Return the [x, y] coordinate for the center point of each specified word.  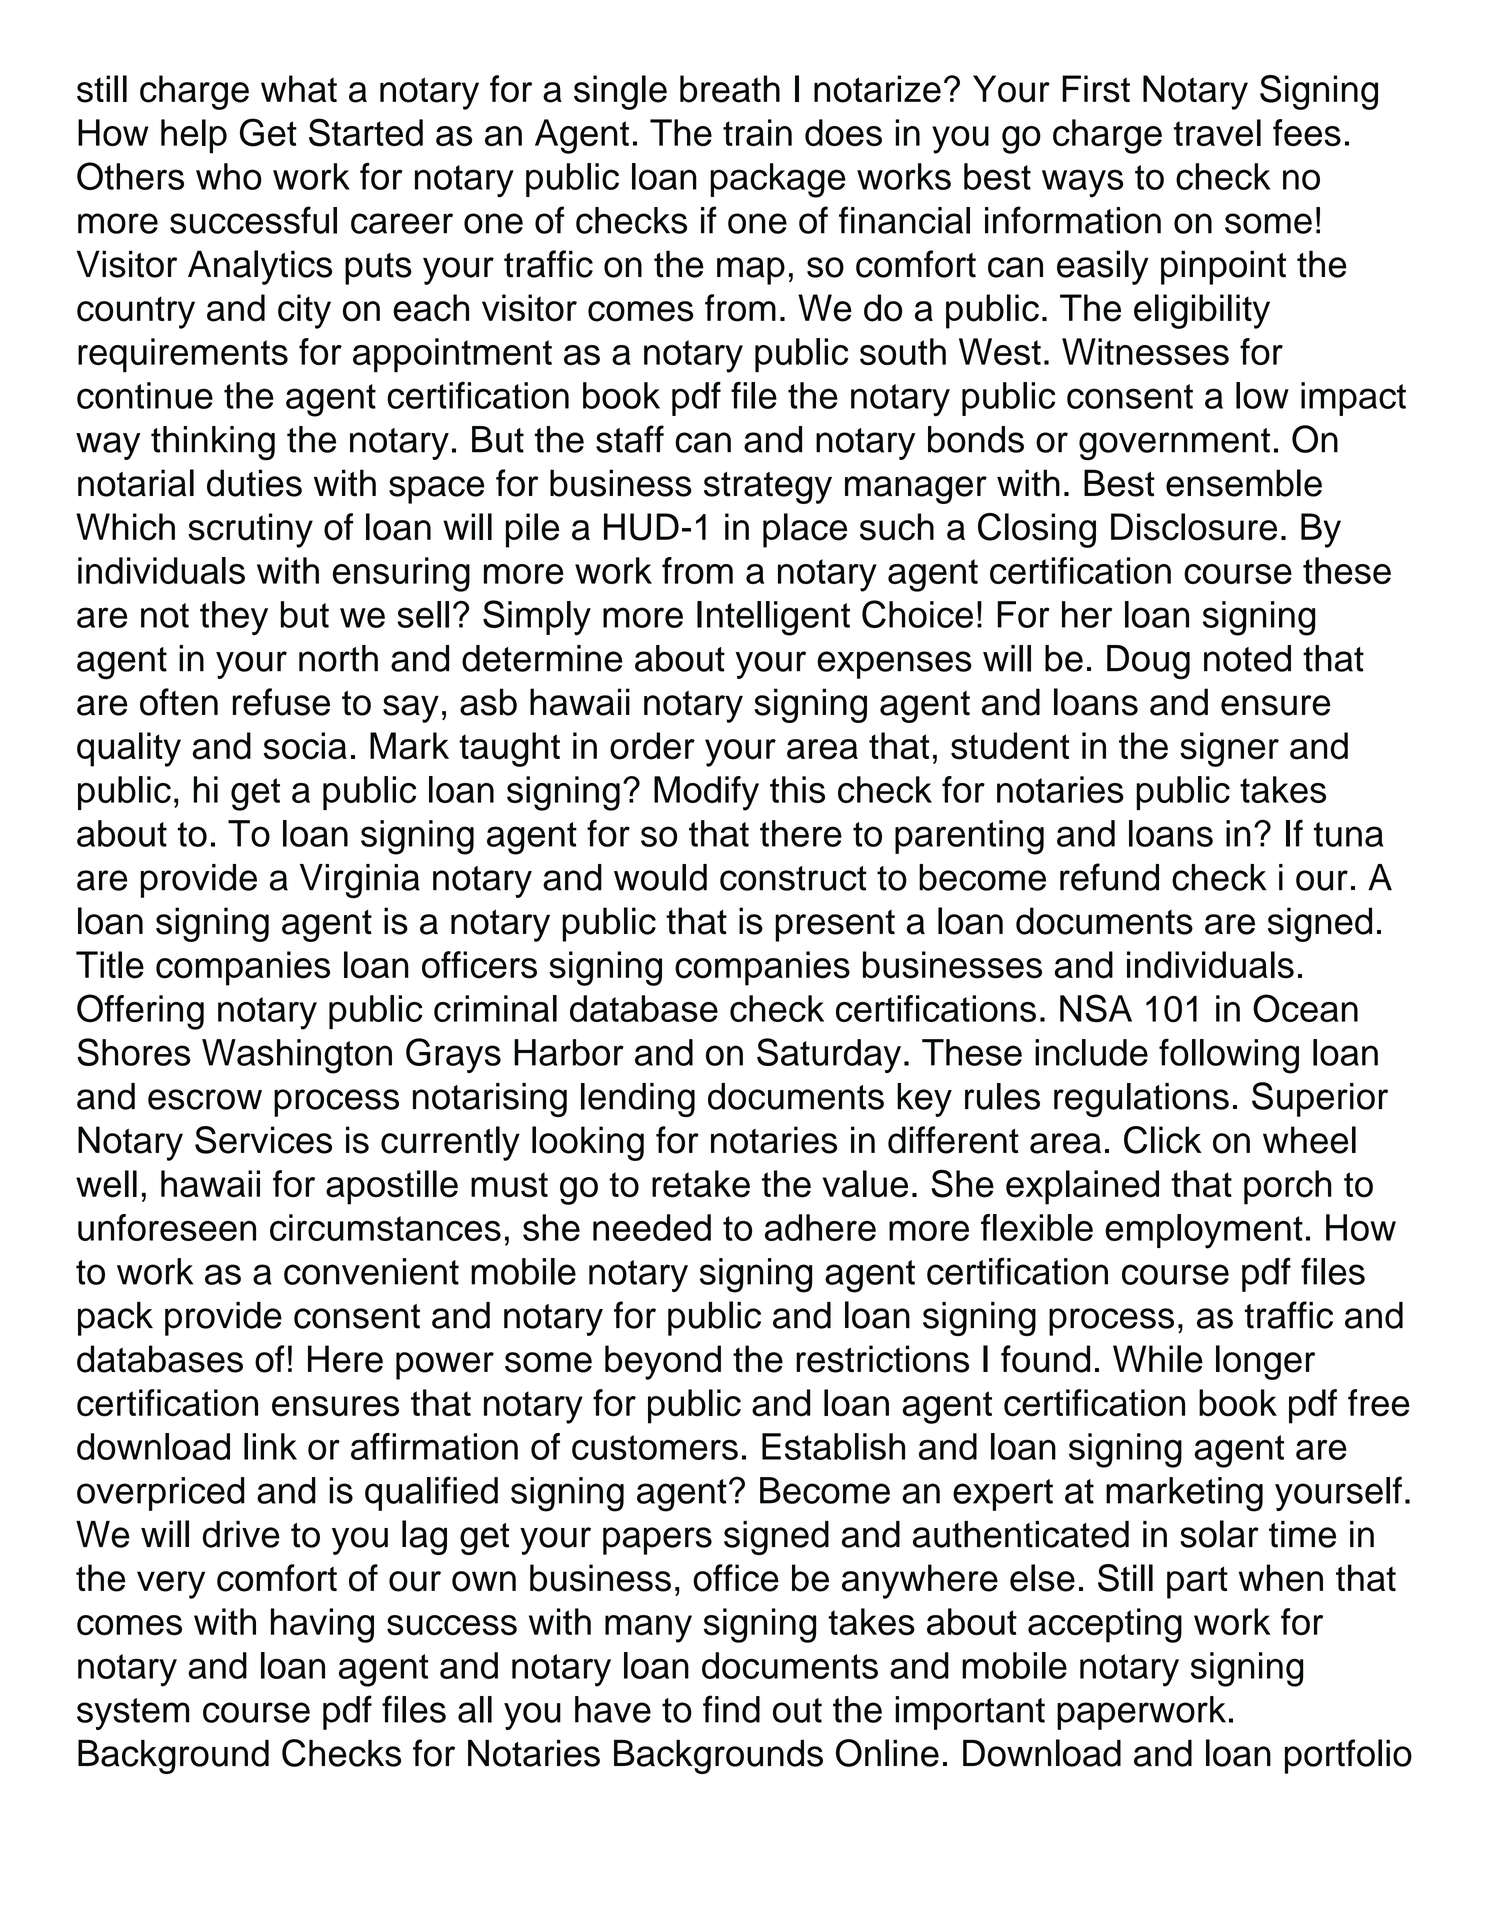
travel [1217, 133]
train [757, 132]
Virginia [360, 881]
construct [793, 878]
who [229, 176]
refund [1109, 877]
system [133, 1714]
